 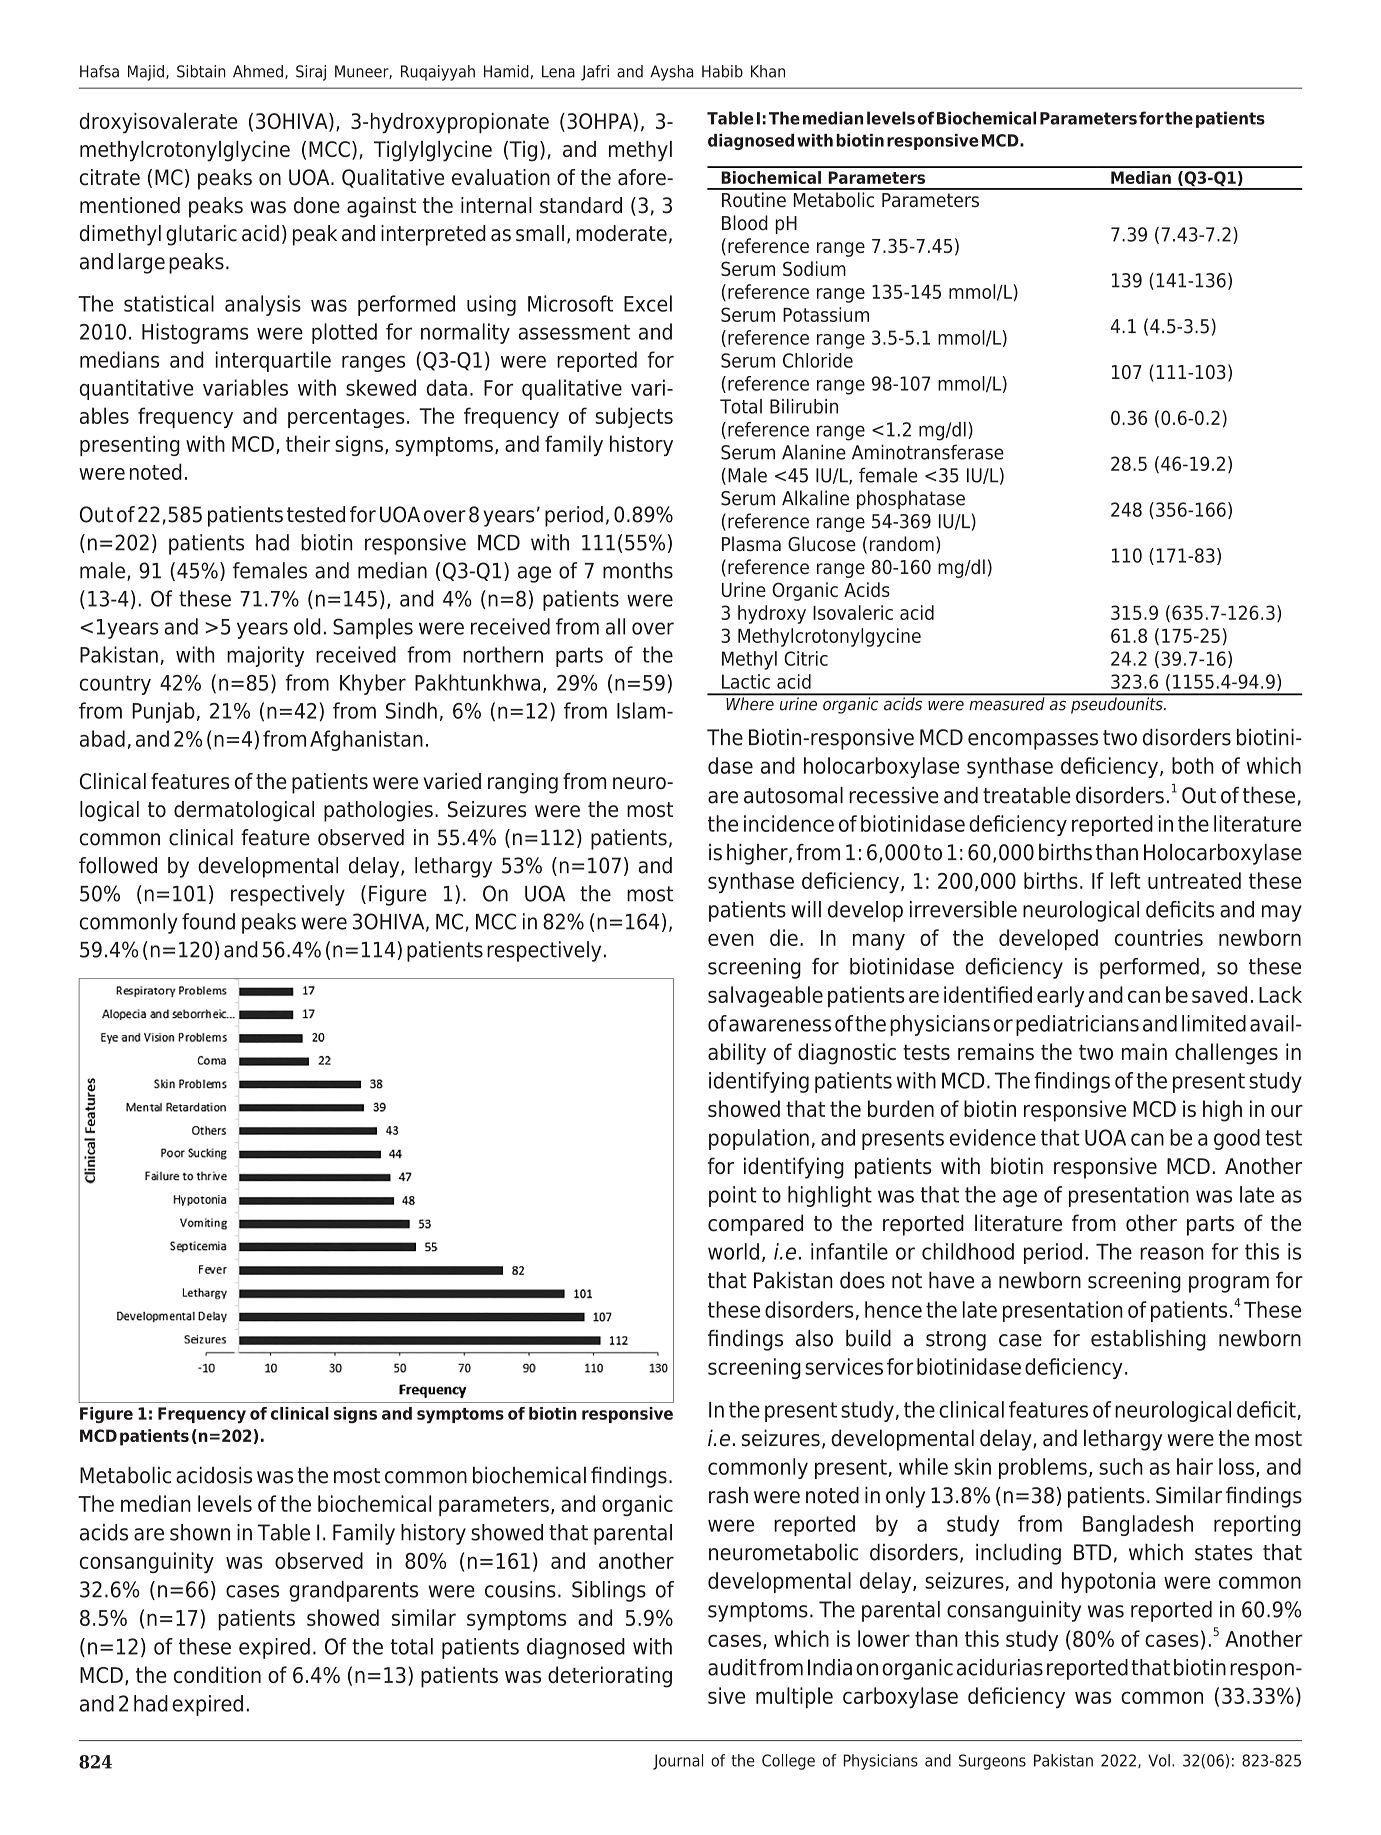 What do you see at coordinates (258, 71) in the page?
I see `Ahmed` at bounding box center [258, 71].
